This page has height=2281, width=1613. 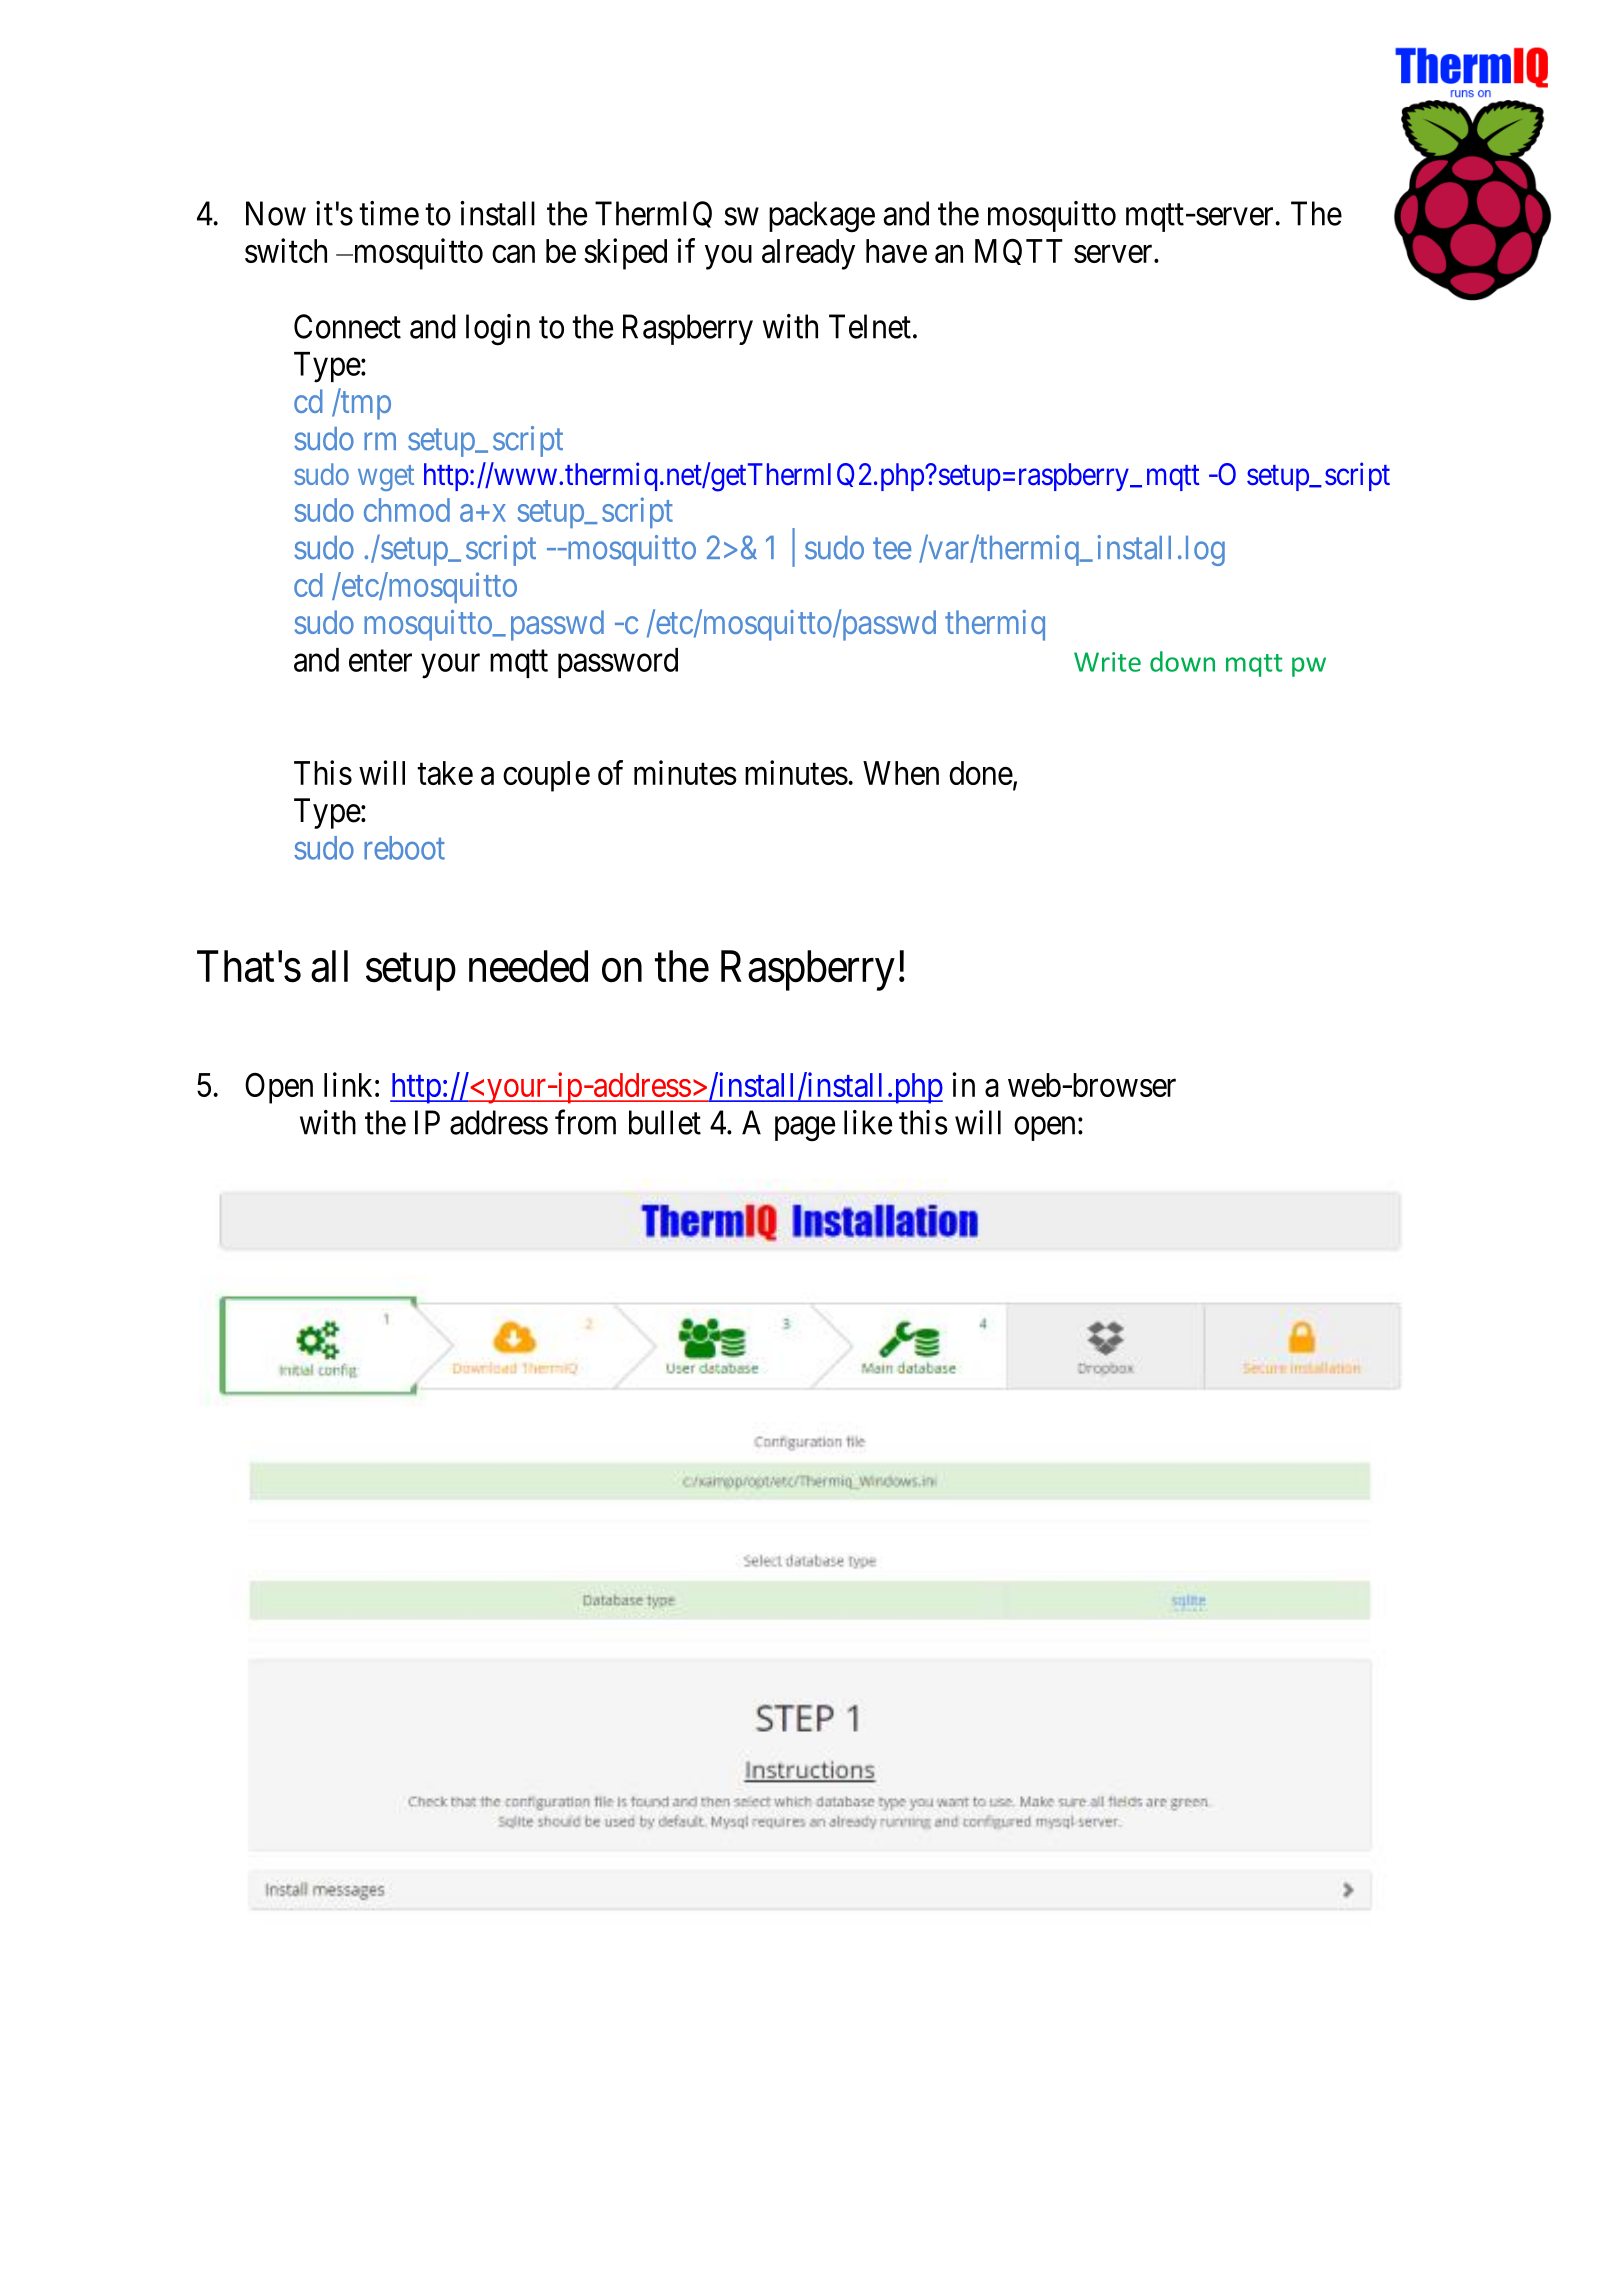 What do you see at coordinates (380, 661) in the page?
I see `enter` at bounding box center [380, 661].
